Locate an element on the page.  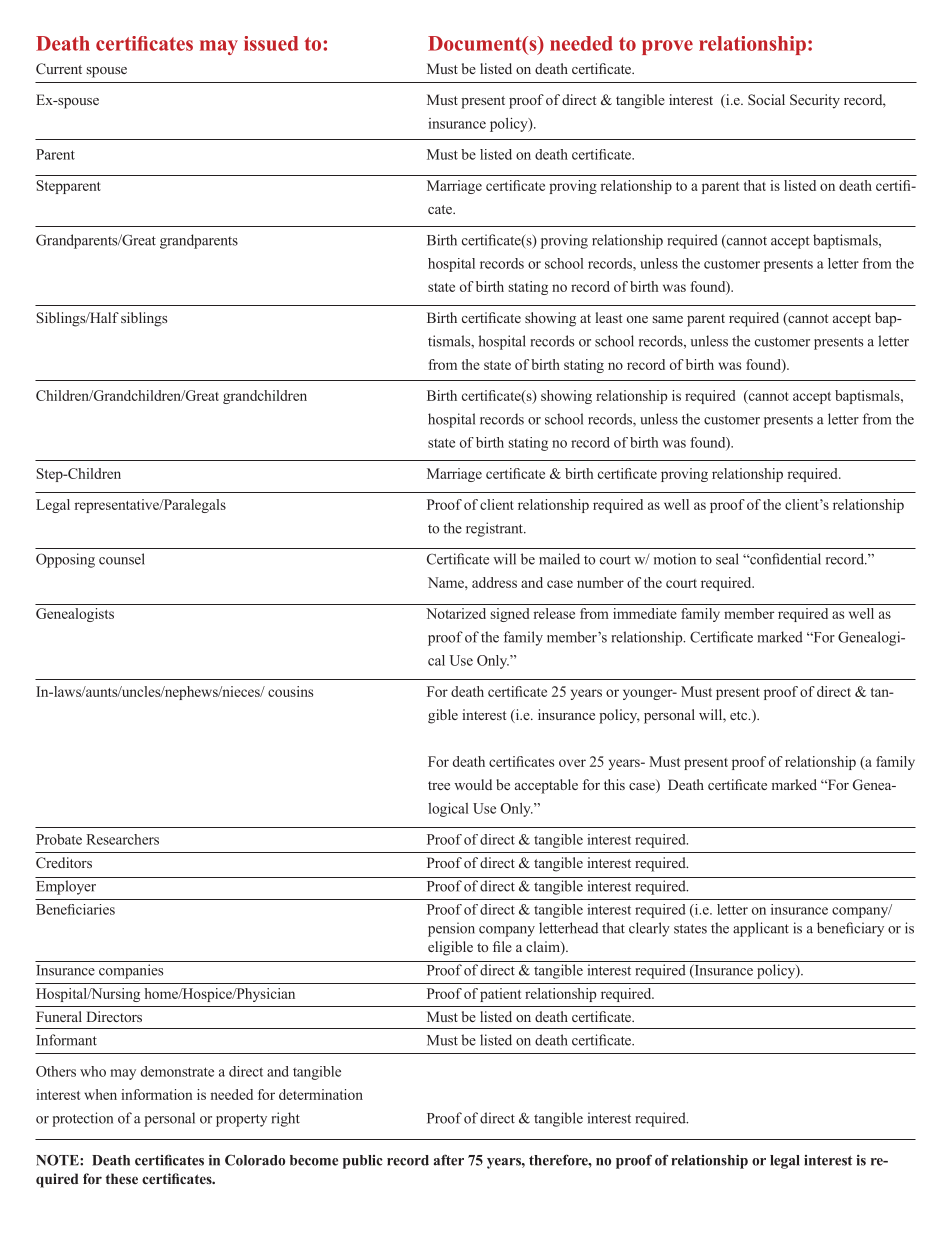
counsel is located at coordinates (122, 559).
